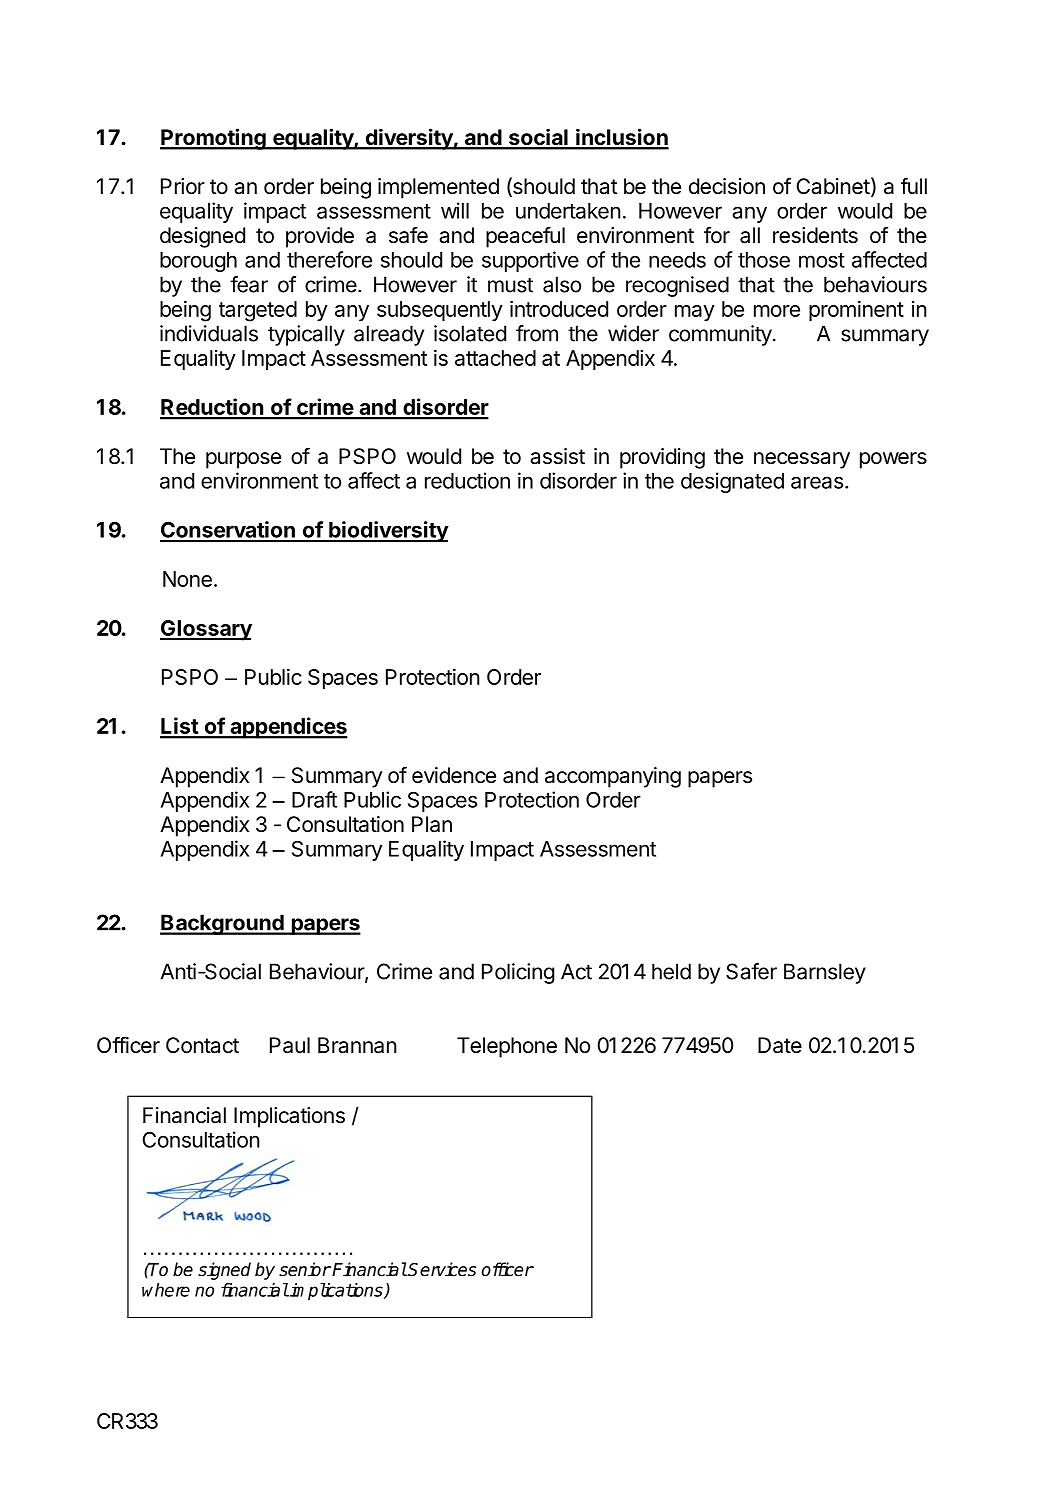 The image size is (1058, 1497). I want to click on residents, so click(815, 235).
